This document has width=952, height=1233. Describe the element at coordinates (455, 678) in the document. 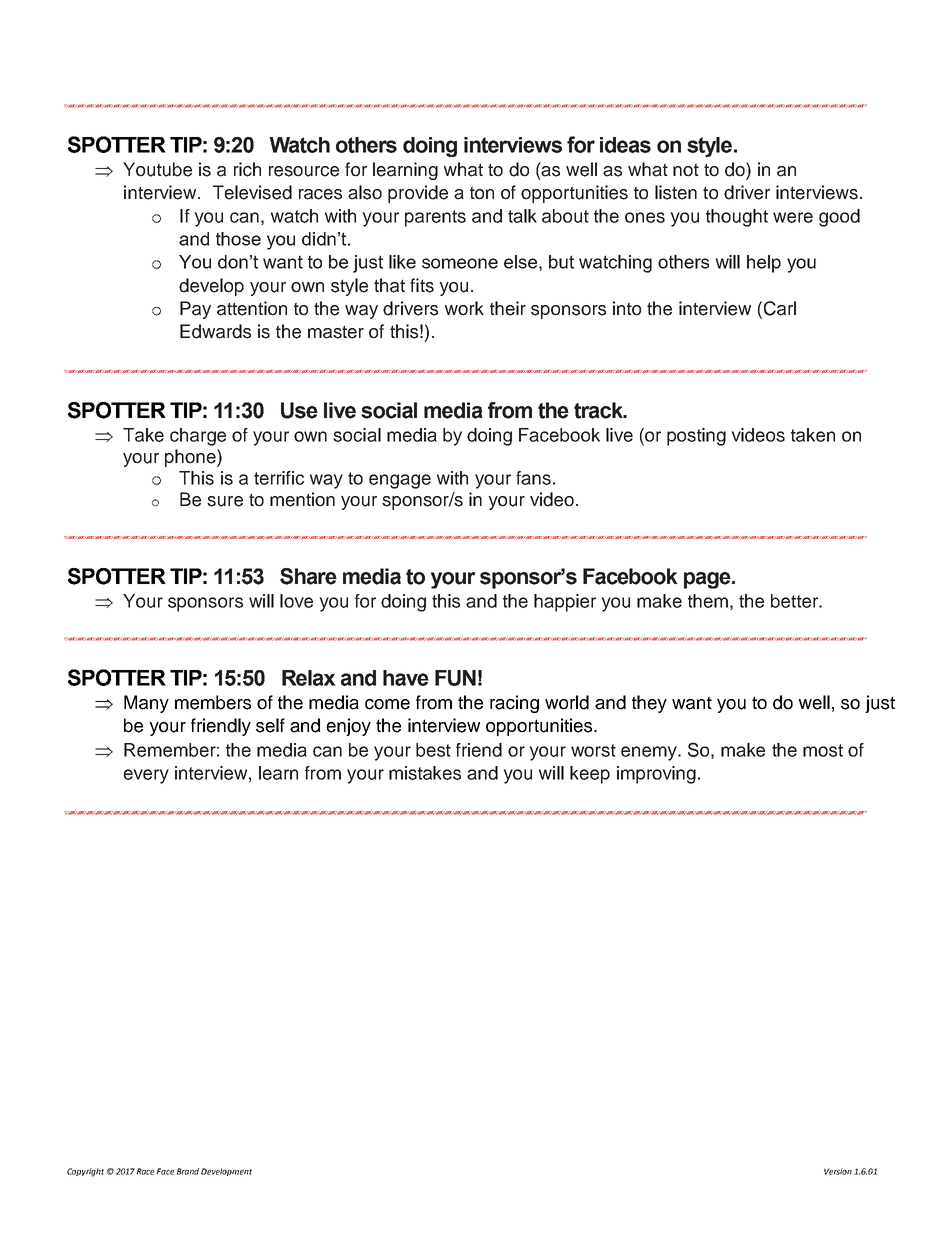

I see `FUN` at that location.
